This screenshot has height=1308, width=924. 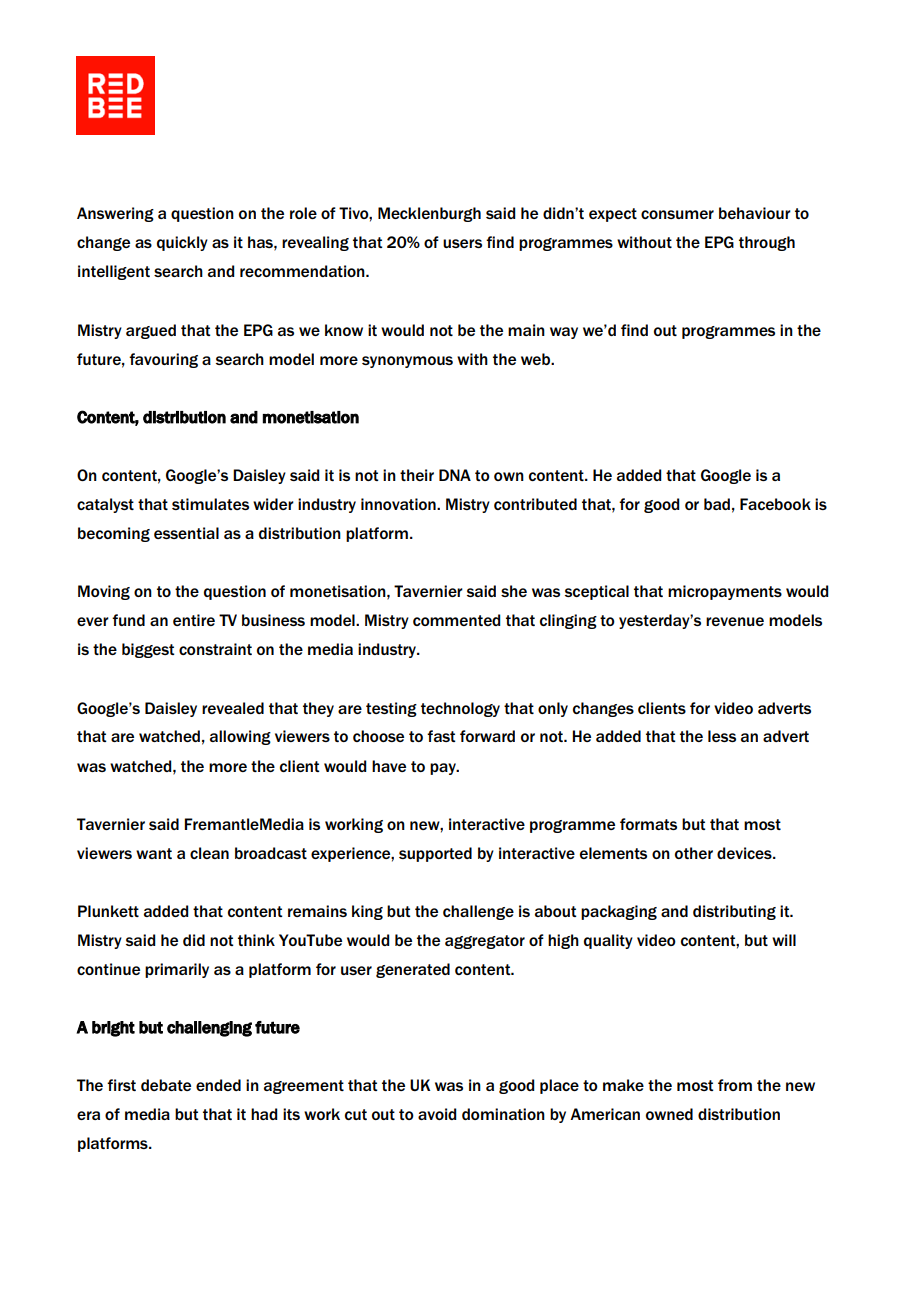 What do you see at coordinates (775, 504) in the screenshot?
I see `Facebook` at bounding box center [775, 504].
